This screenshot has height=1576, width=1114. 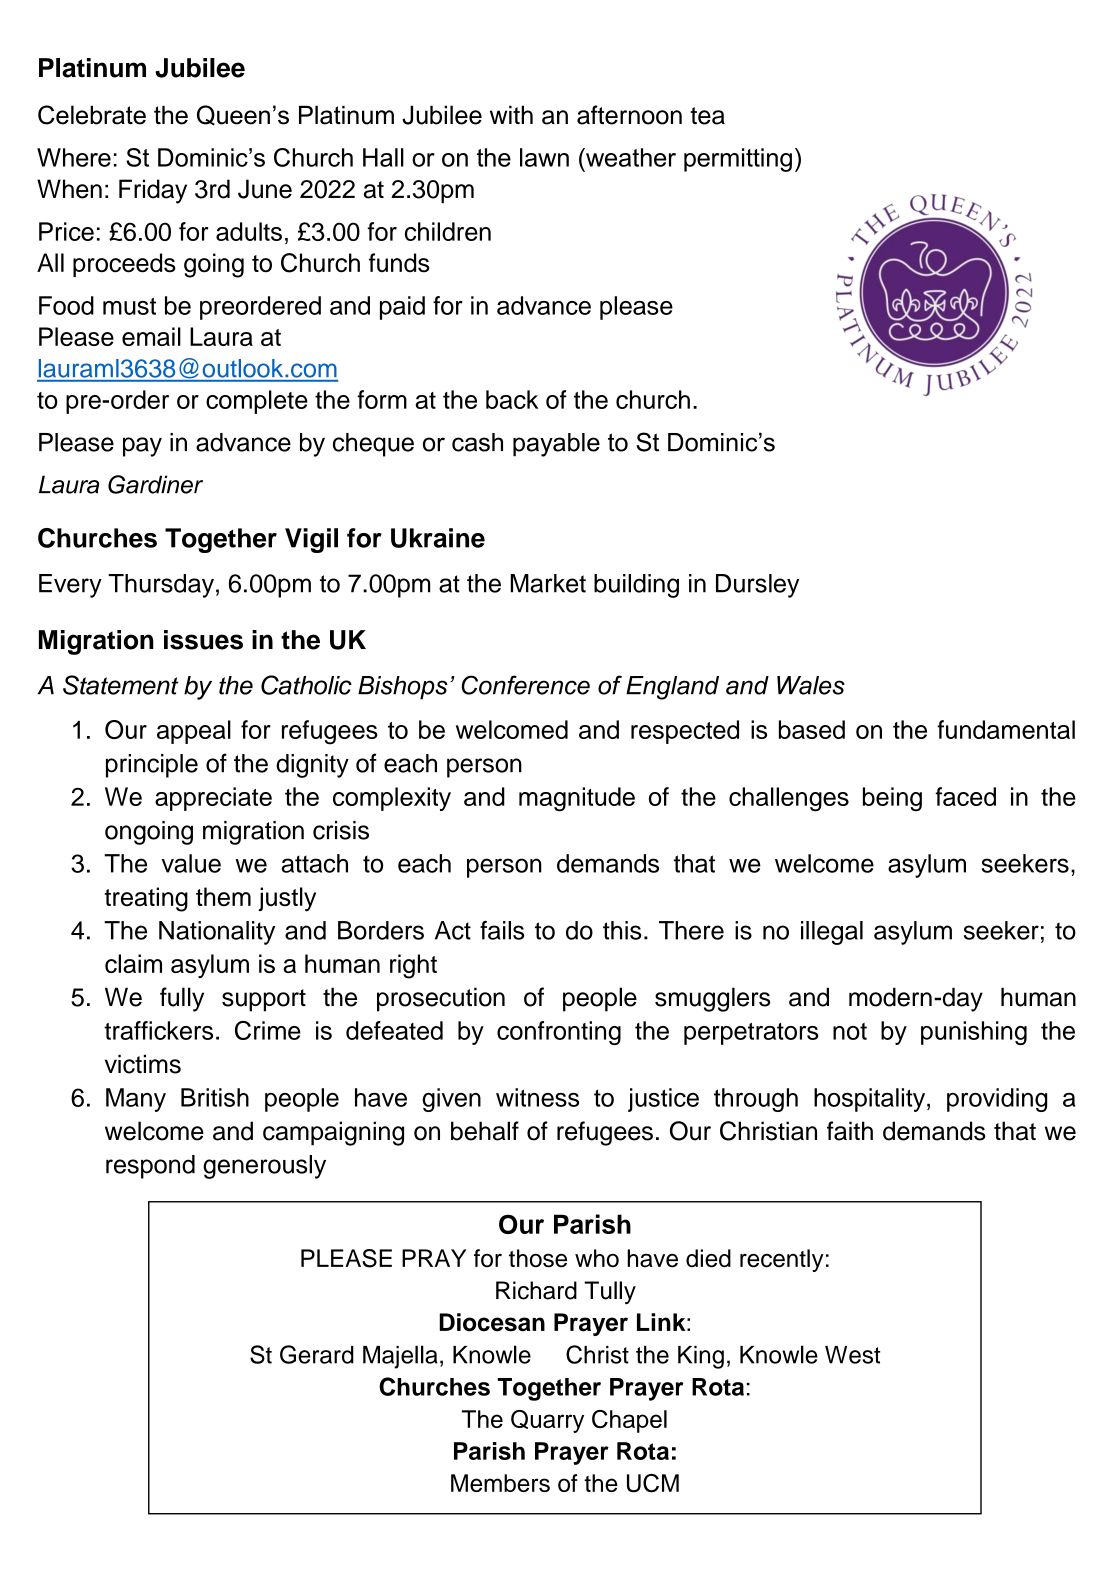 What do you see at coordinates (153, 191) in the screenshot?
I see `Friday` at bounding box center [153, 191].
